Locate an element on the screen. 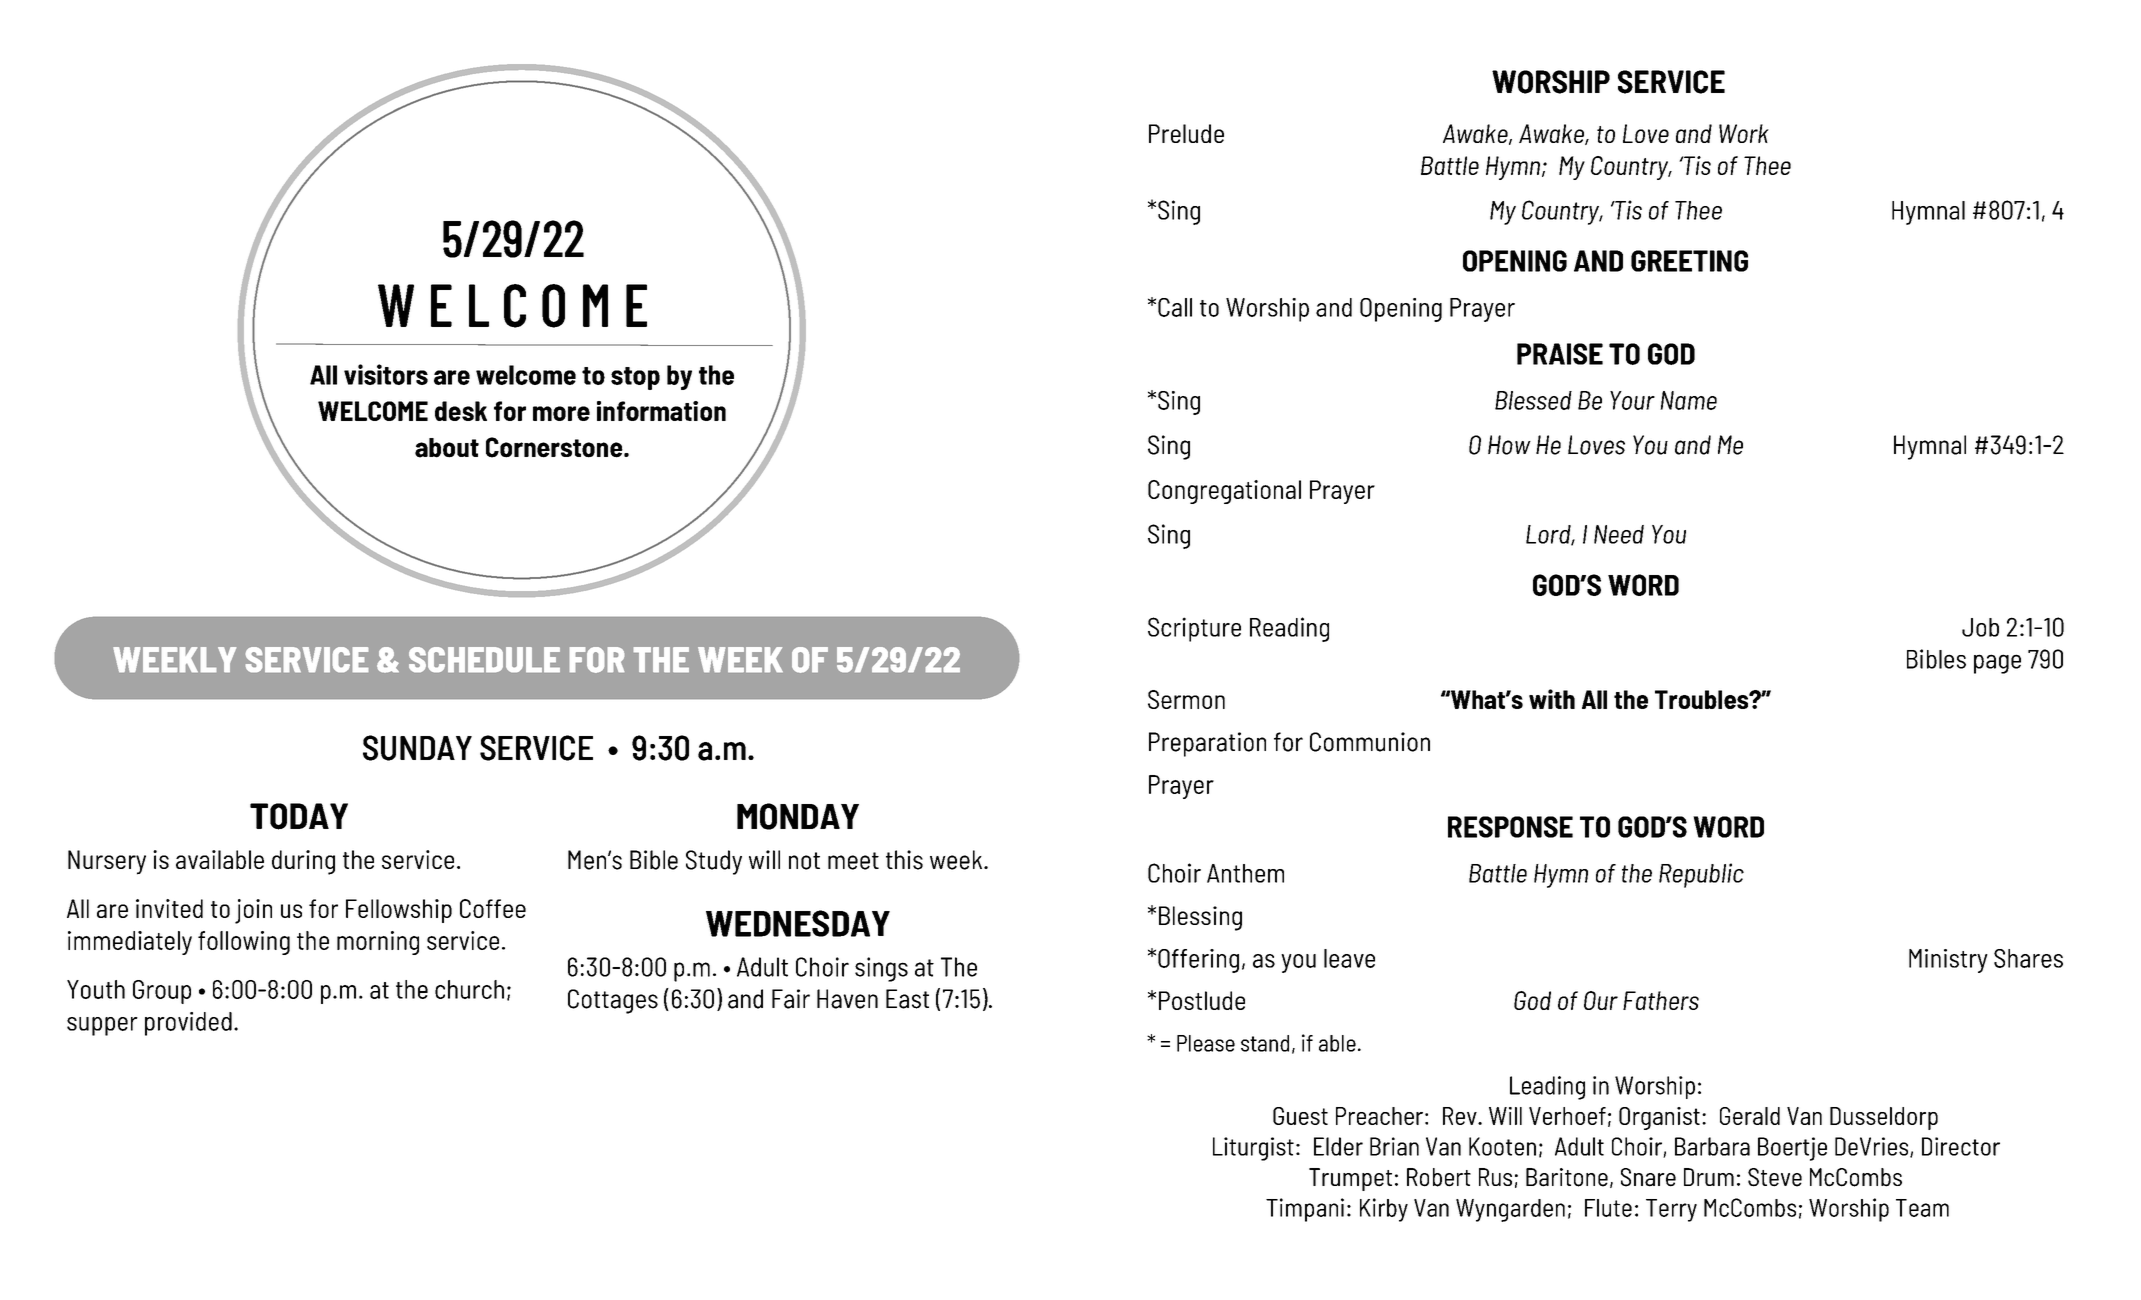 This screenshot has height=1300, width=2141. visitors is located at coordinates (386, 374).
